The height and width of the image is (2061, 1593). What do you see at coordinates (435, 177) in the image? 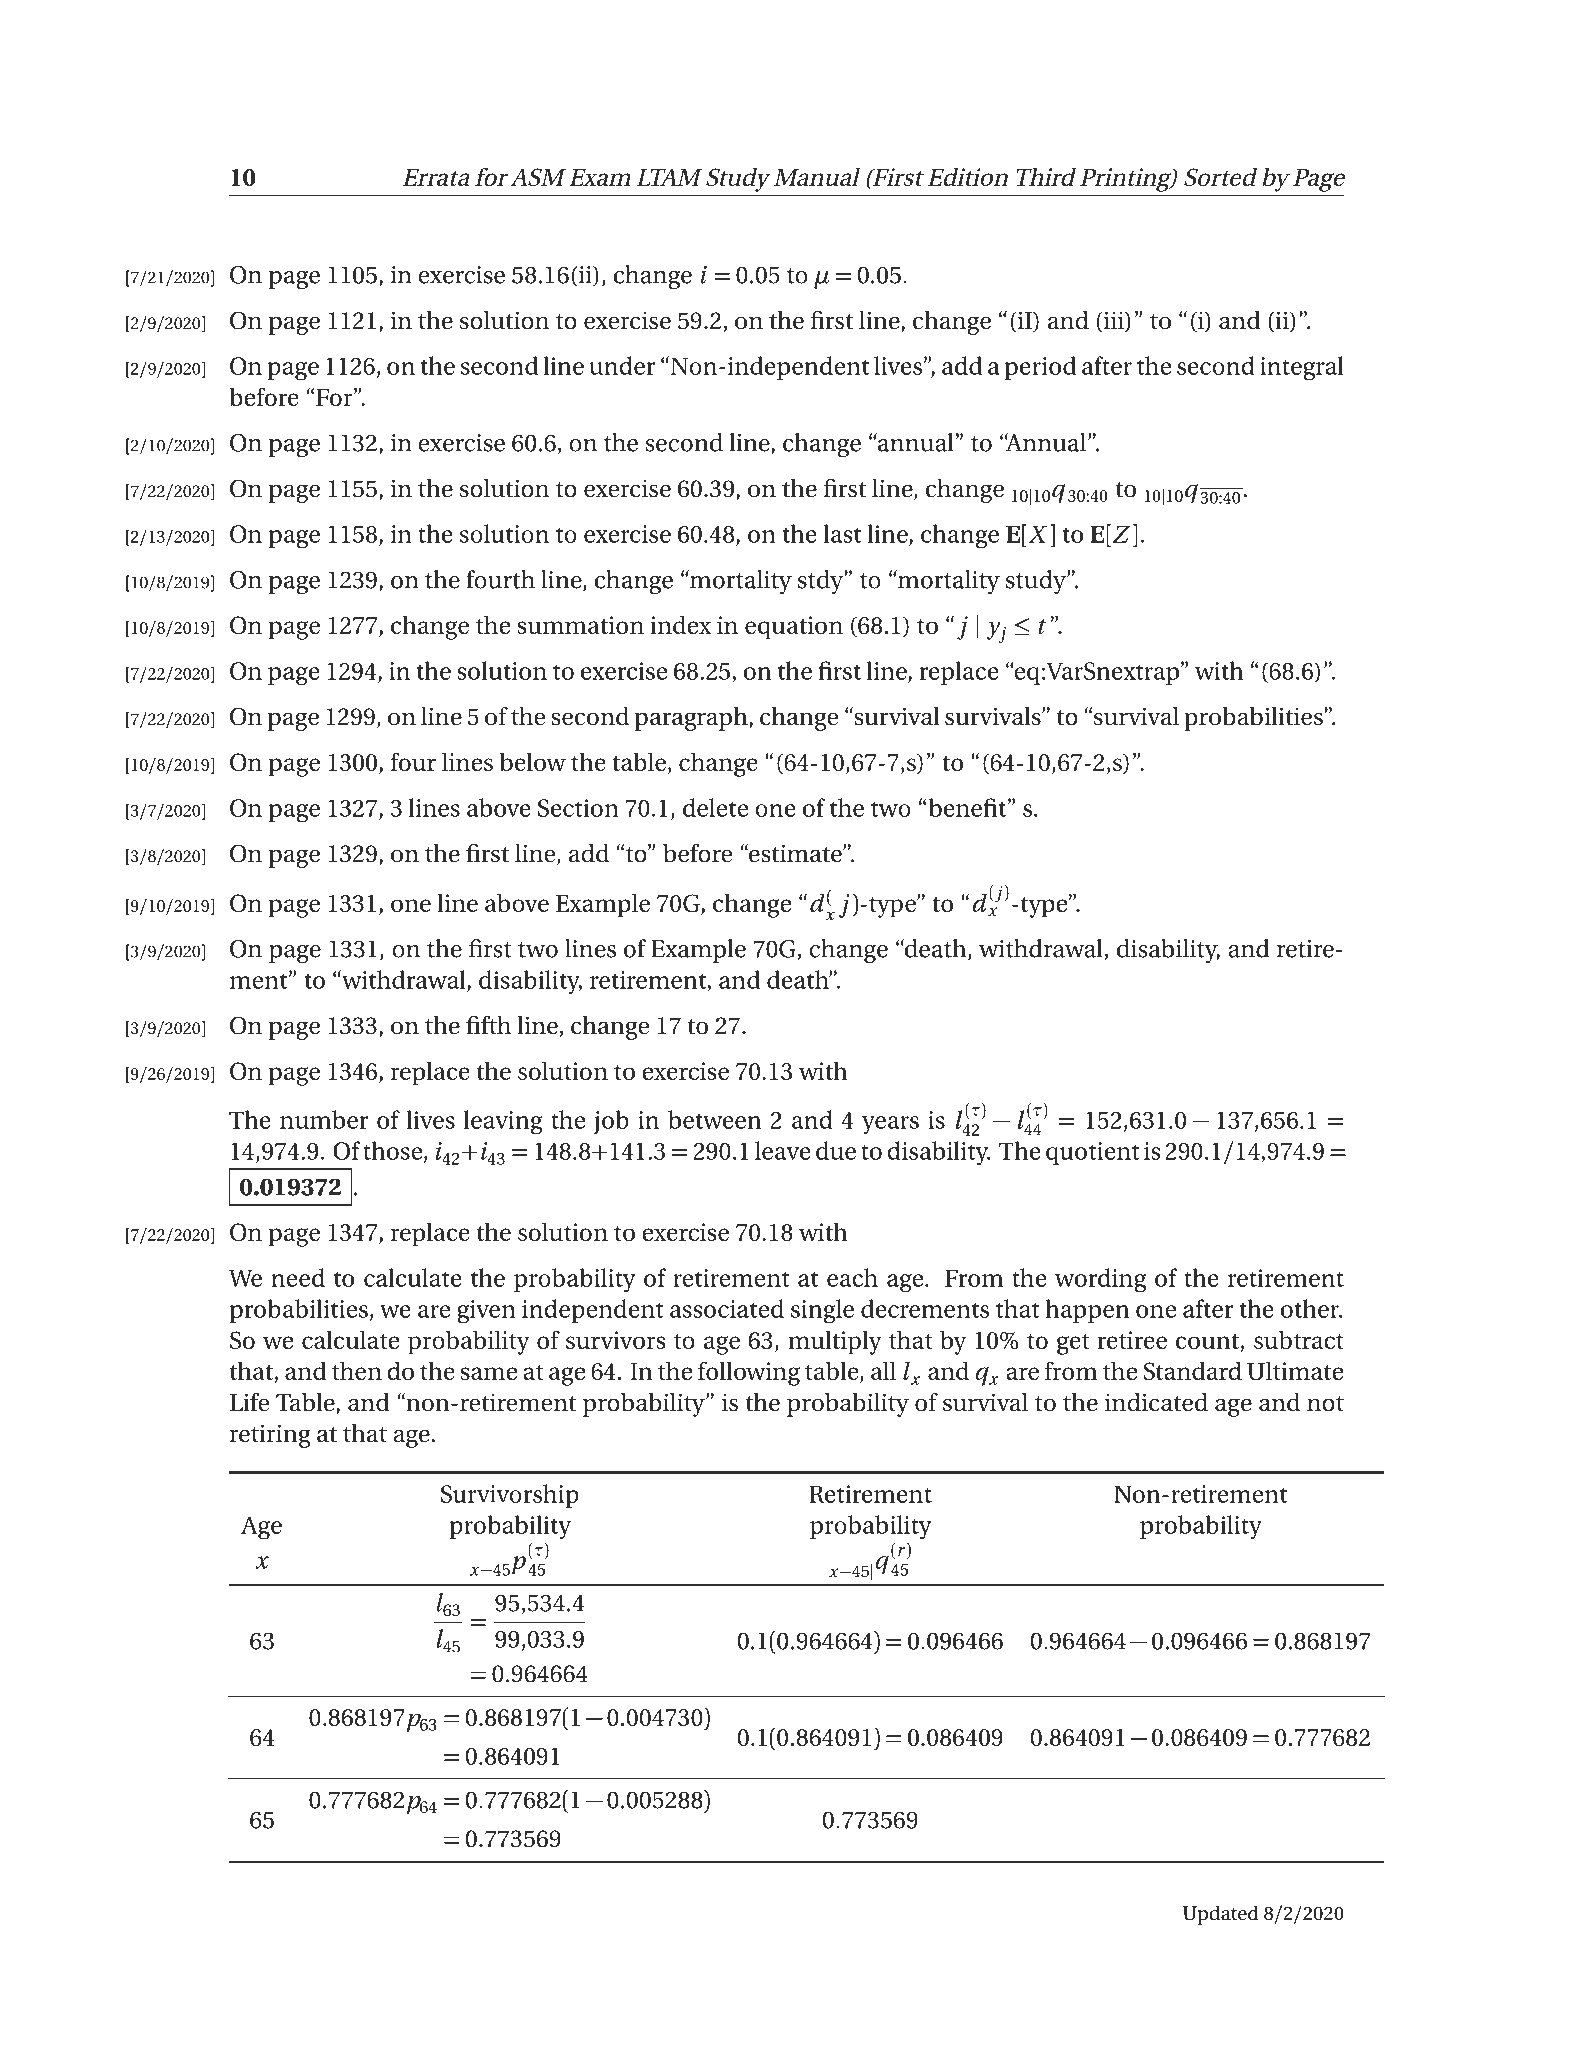
I see `Errata` at bounding box center [435, 177].
